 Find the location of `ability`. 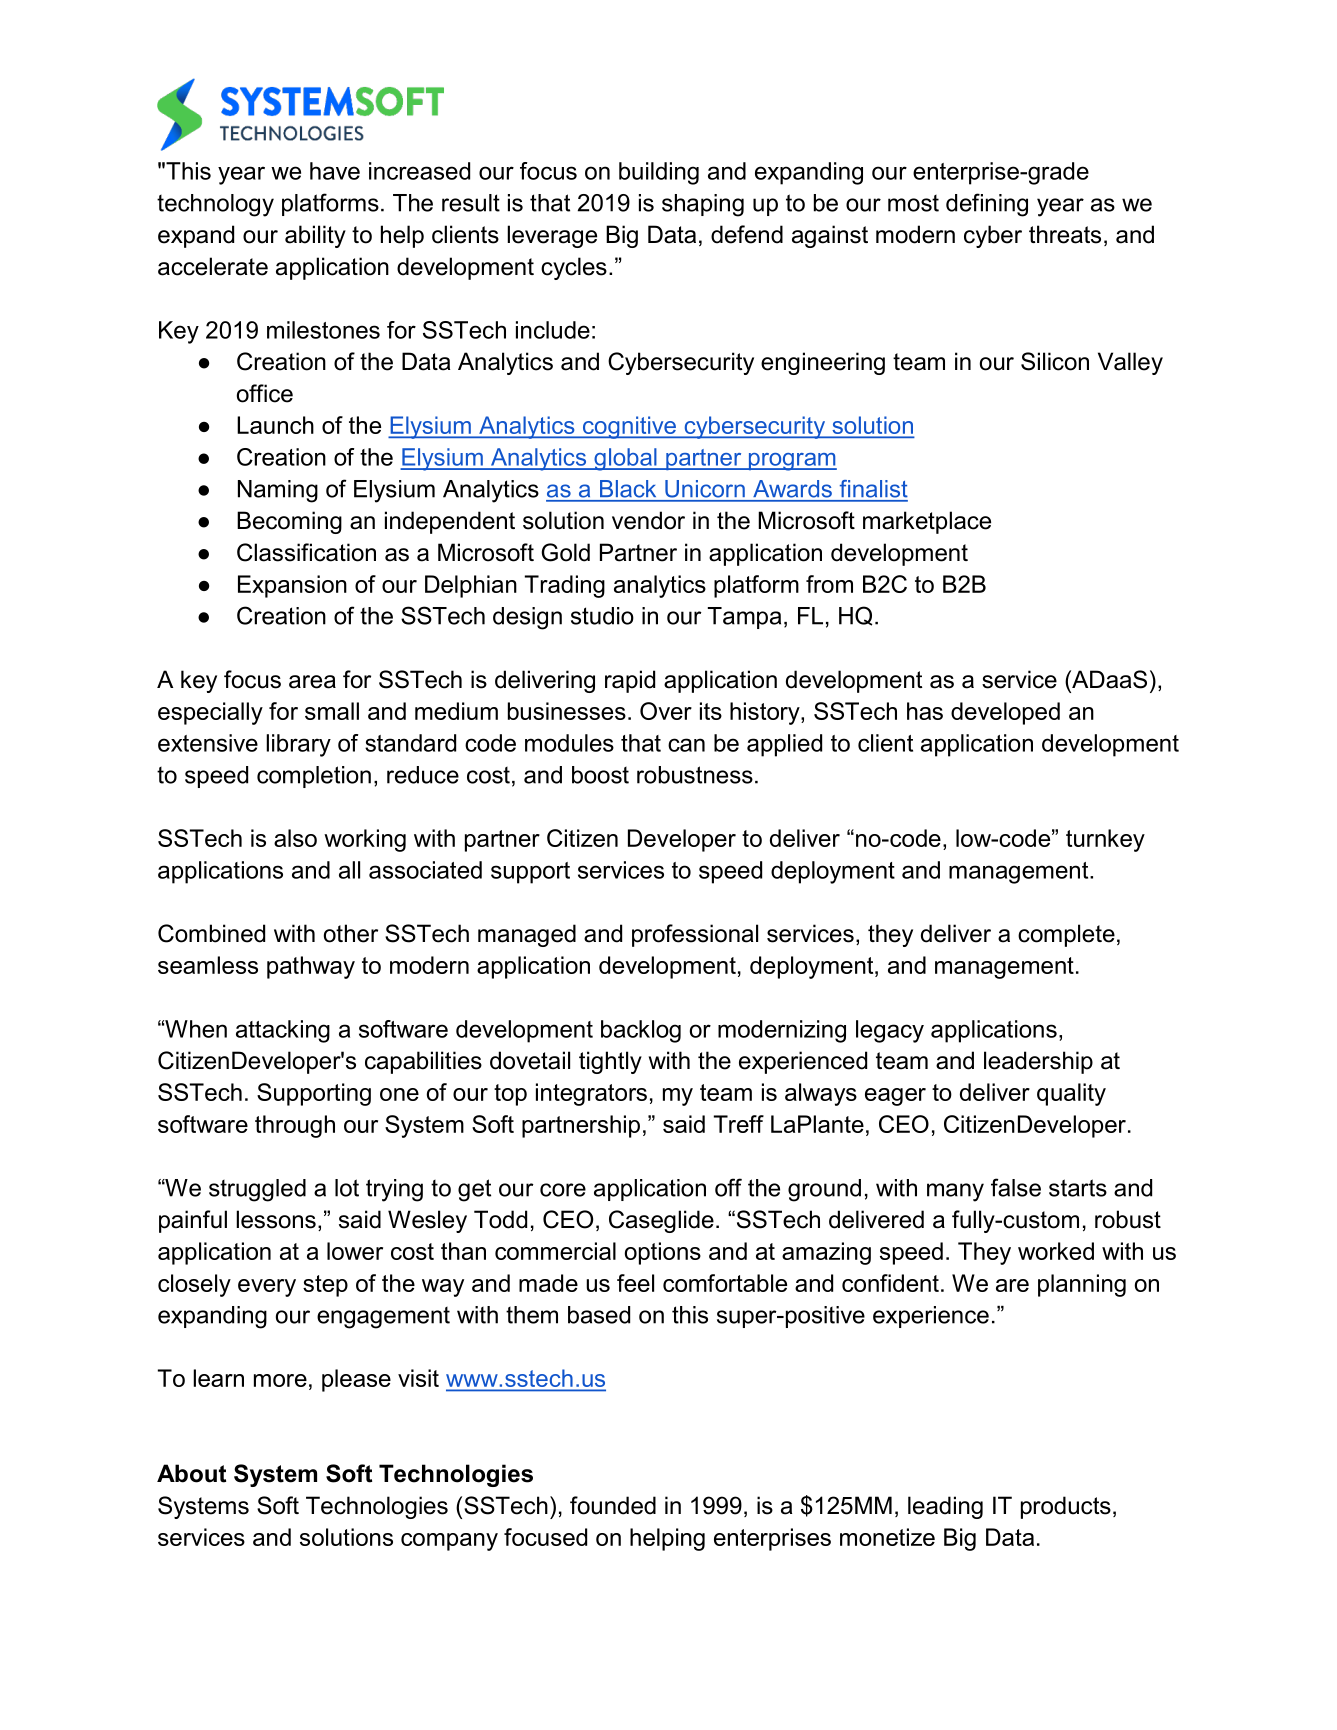

ability is located at coordinates (315, 236).
